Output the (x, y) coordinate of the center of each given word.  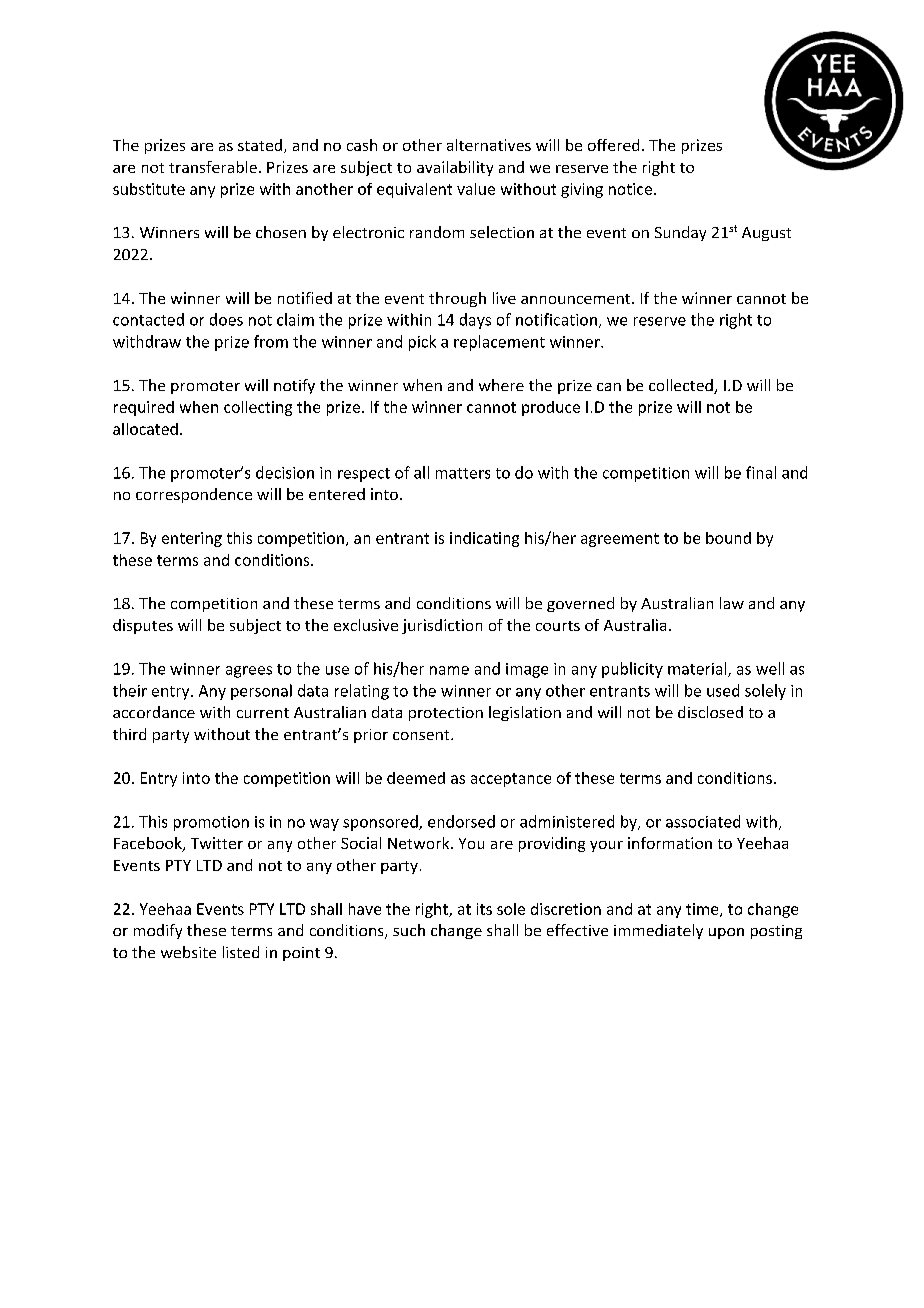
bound (728, 538)
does (226, 319)
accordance (154, 712)
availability (455, 168)
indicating (484, 539)
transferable (213, 167)
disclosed (710, 712)
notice (630, 189)
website (188, 952)
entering (192, 539)
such (409, 930)
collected (682, 386)
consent (422, 735)
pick (422, 343)
